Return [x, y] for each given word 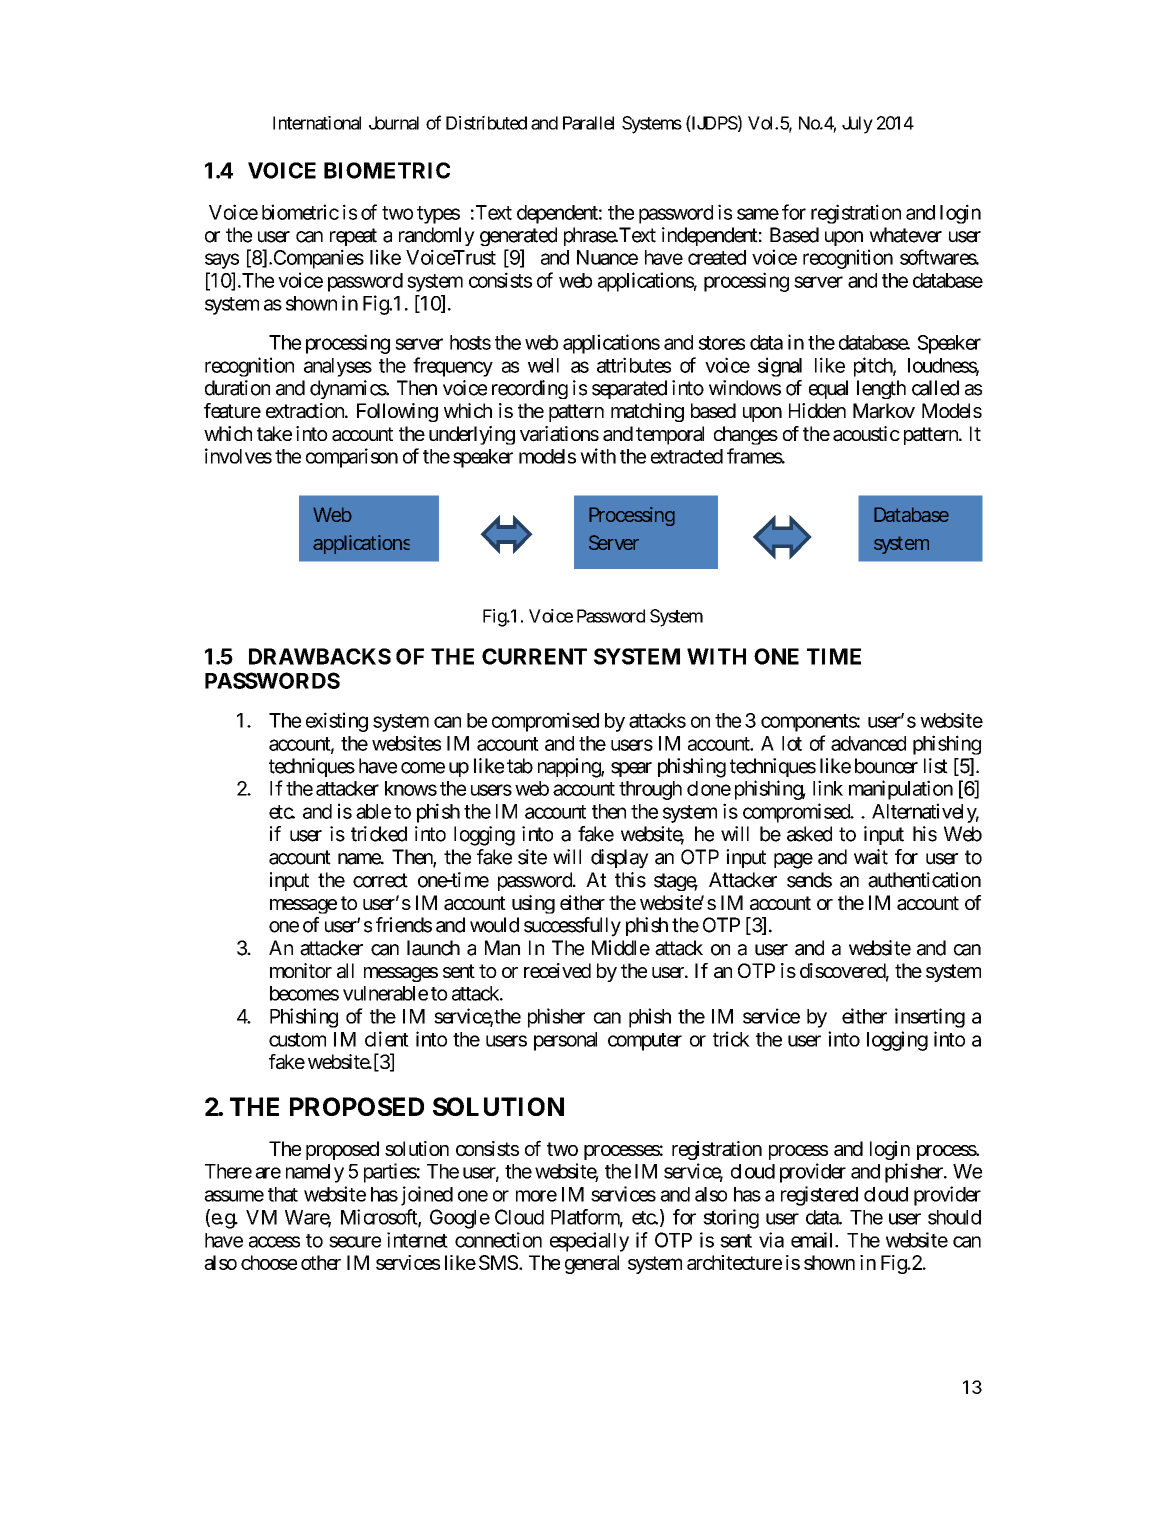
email [813, 1240]
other [321, 1262]
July [857, 125]
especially [589, 1242]
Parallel [588, 123]
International [317, 123]
